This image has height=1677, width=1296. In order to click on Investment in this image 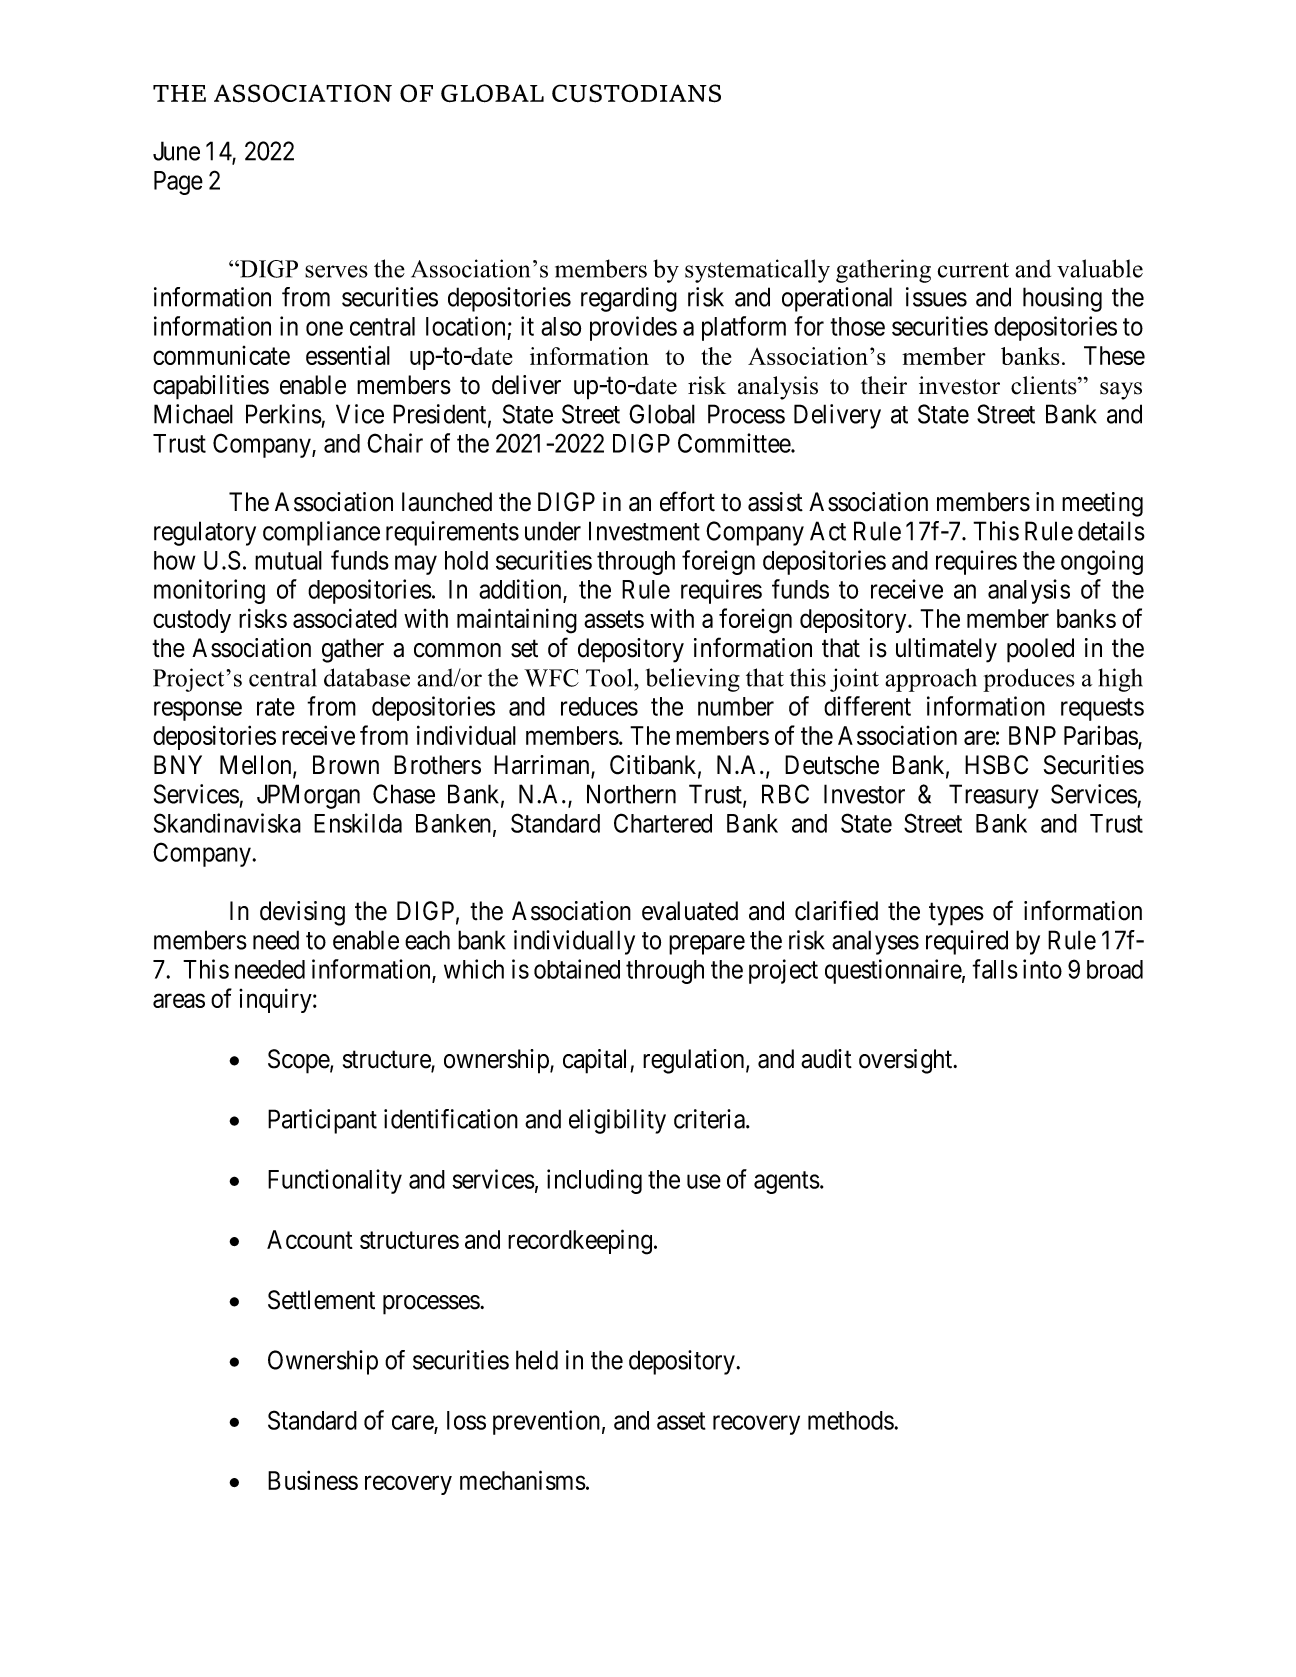, I will do `click(644, 531)`.
